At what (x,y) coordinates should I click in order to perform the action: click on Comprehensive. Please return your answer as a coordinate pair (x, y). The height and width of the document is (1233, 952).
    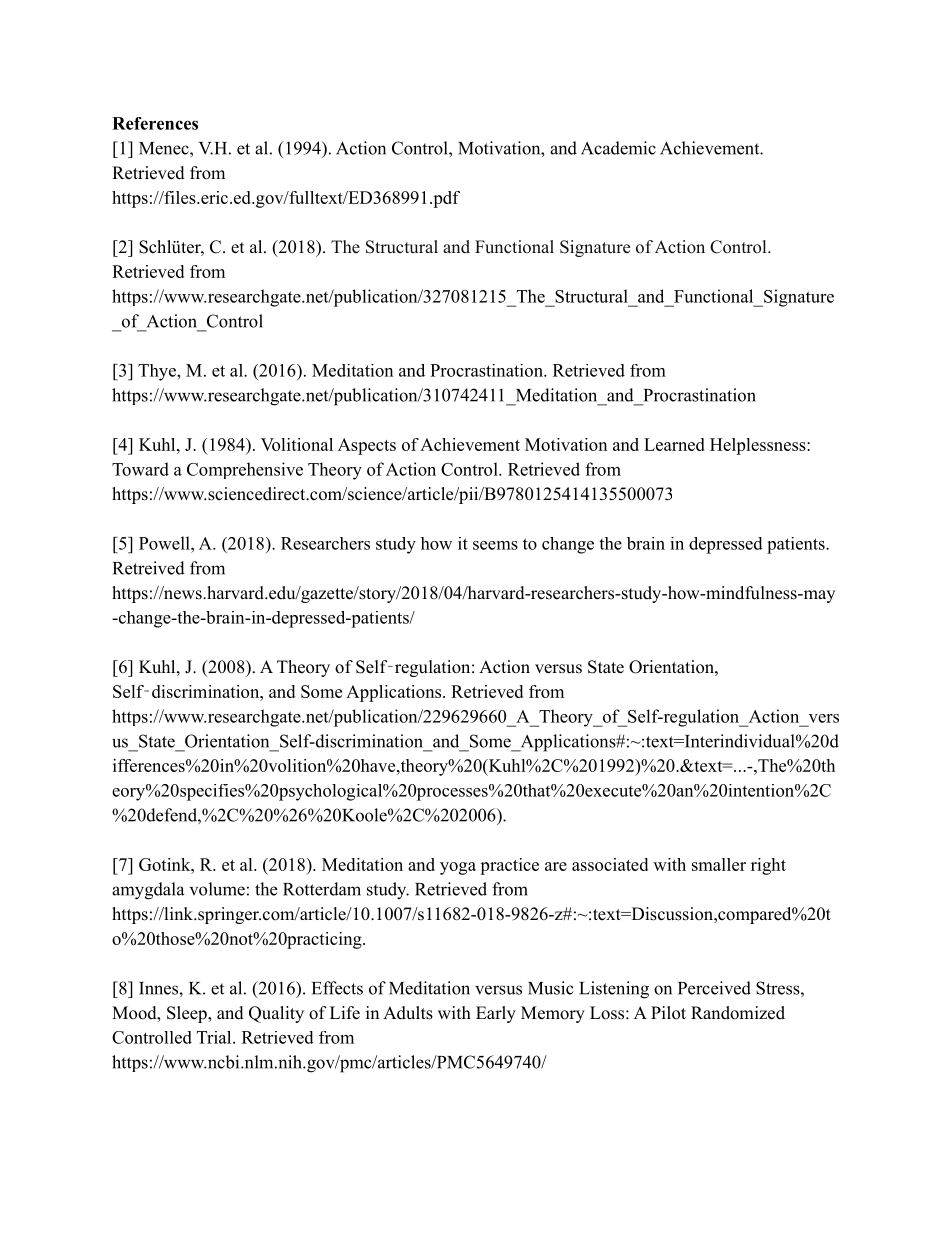
    Looking at the image, I should click on (245, 470).
